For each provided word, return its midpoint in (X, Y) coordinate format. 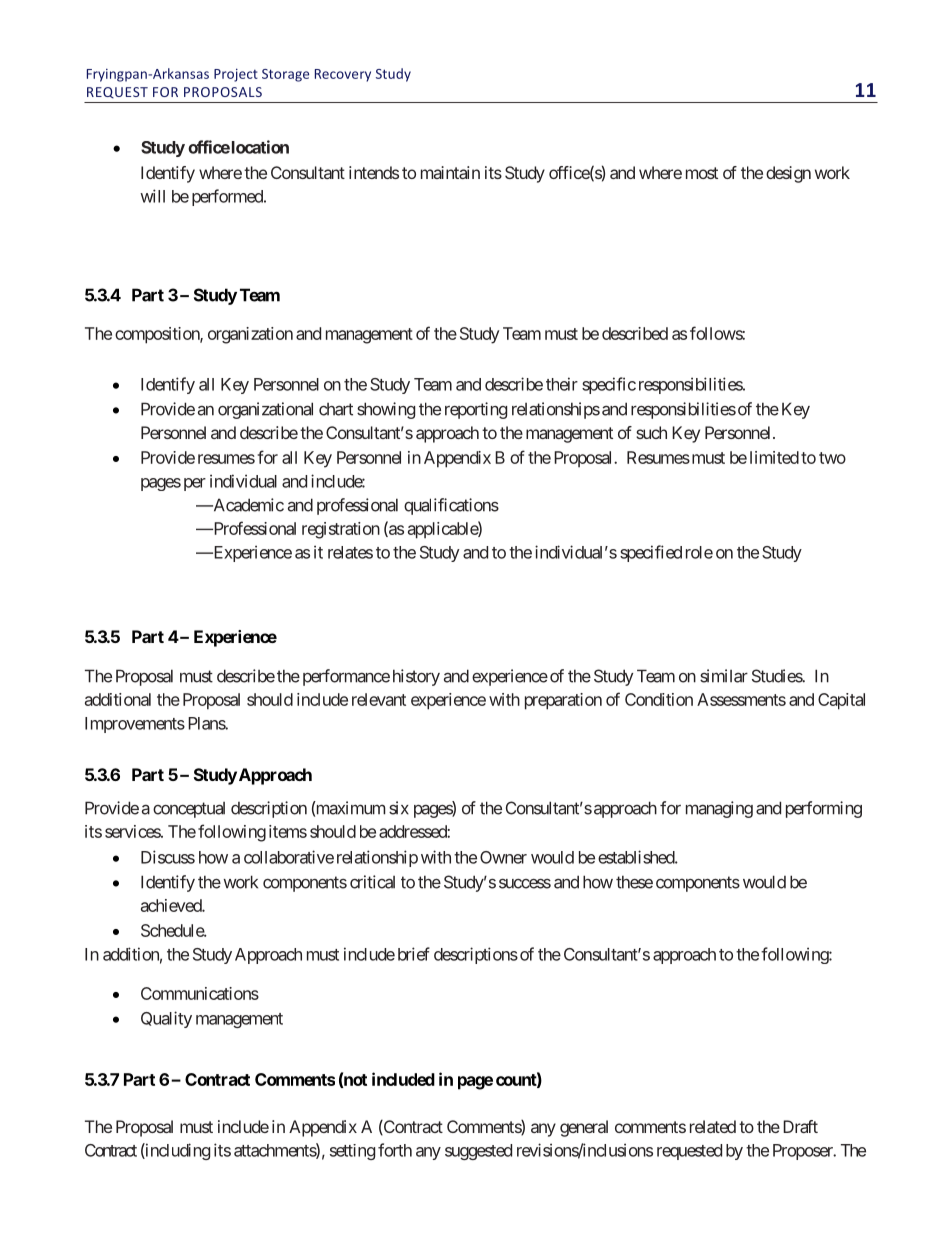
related (713, 1126)
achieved (172, 905)
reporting (476, 410)
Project (236, 75)
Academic (247, 505)
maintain (450, 172)
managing (719, 809)
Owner (503, 857)
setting (352, 1152)
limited (774, 457)
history (416, 677)
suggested (478, 1152)
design (788, 174)
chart (336, 409)
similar (724, 676)
